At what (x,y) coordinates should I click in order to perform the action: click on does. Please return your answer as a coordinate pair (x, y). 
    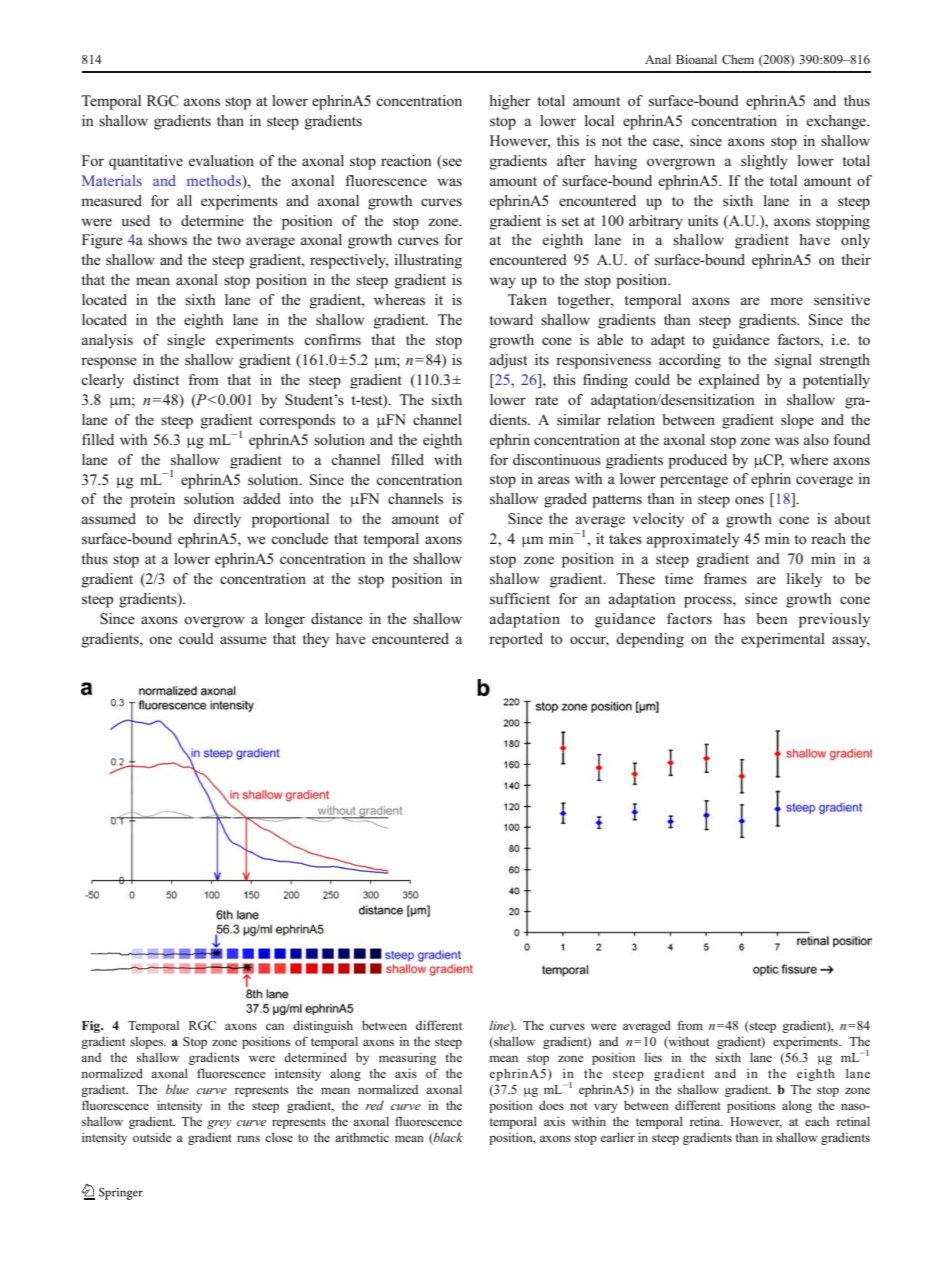
    Looking at the image, I should click on (551, 1105).
